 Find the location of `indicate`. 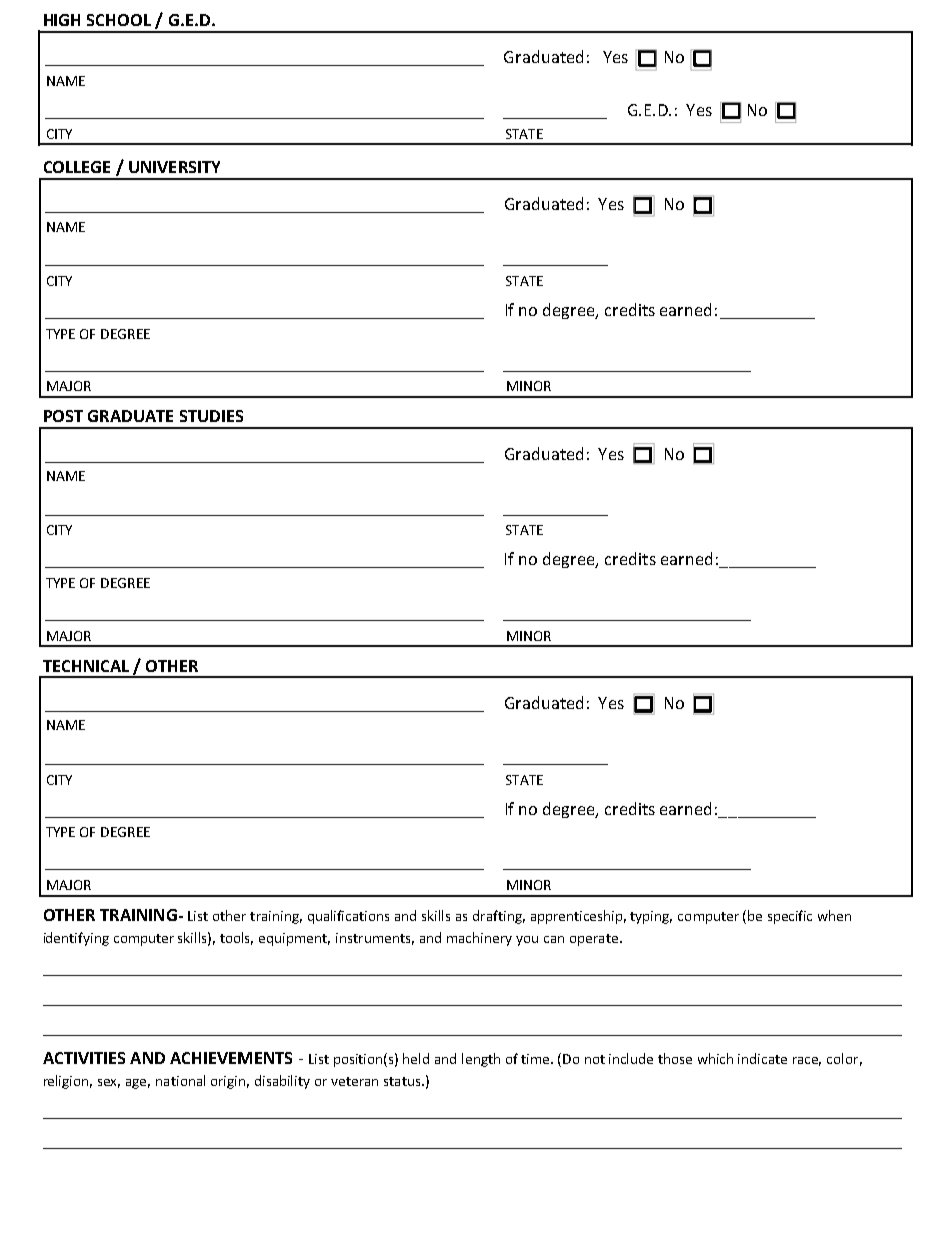

indicate is located at coordinates (762, 1058).
